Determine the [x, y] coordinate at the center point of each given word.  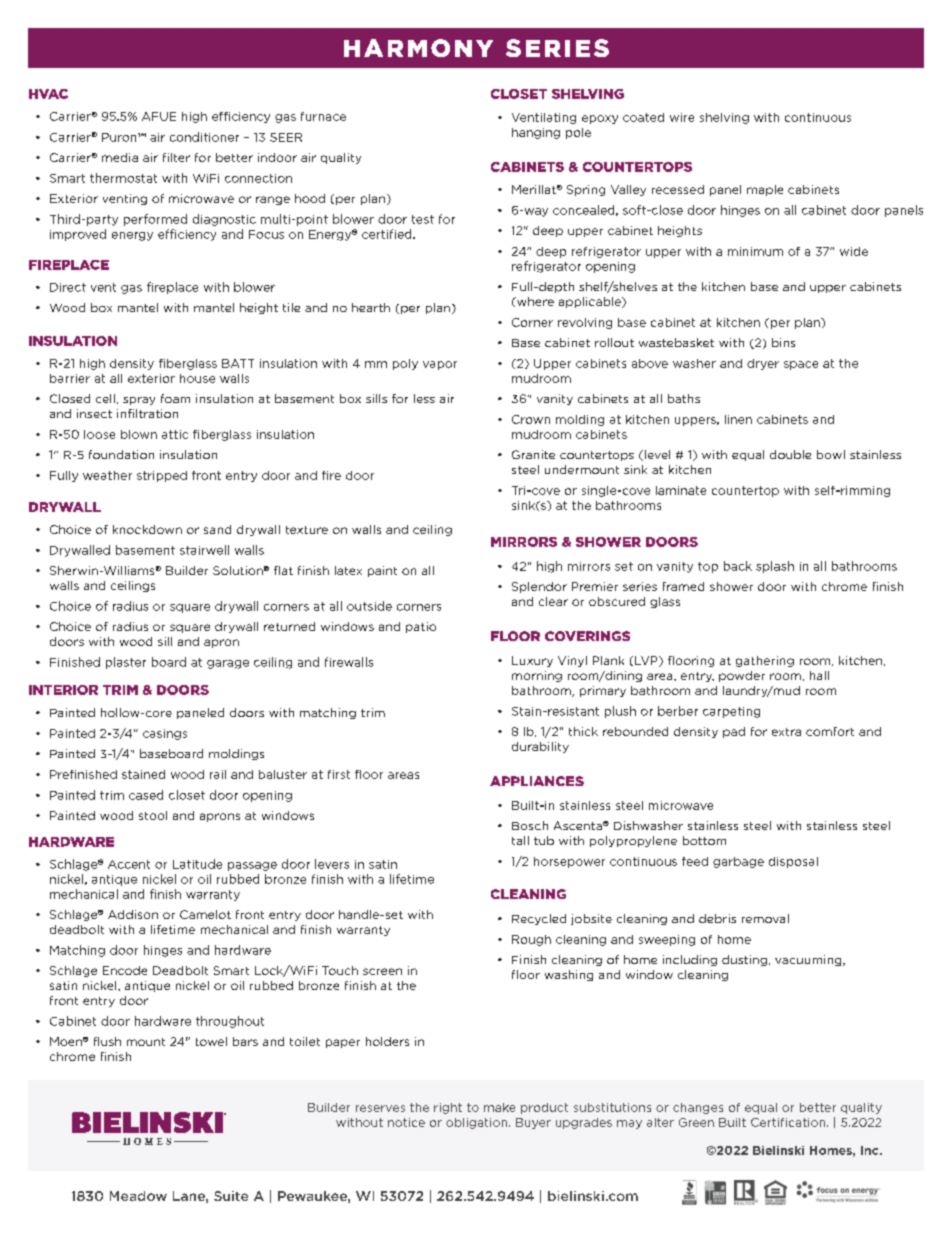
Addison [133, 914]
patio [421, 627]
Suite [231, 1196]
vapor [440, 365]
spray [139, 401]
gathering [765, 661]
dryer [763, 364]
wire [682, 117]
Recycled [539, 919]
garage [228, 664]
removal [765, 918]
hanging [536, 133]
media [120, 157]
